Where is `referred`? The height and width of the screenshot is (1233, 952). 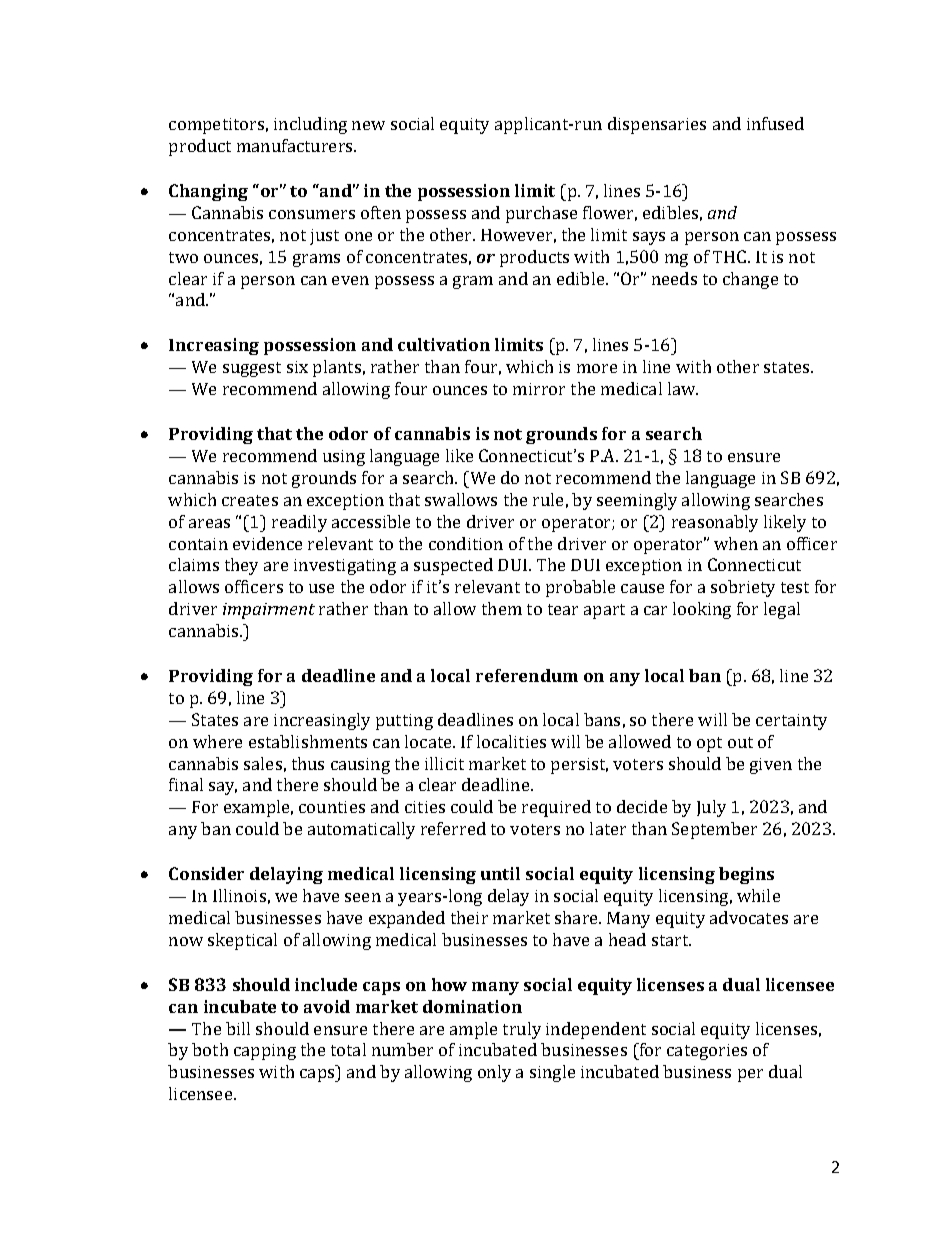 referred is located at coordinates (453, 828).
